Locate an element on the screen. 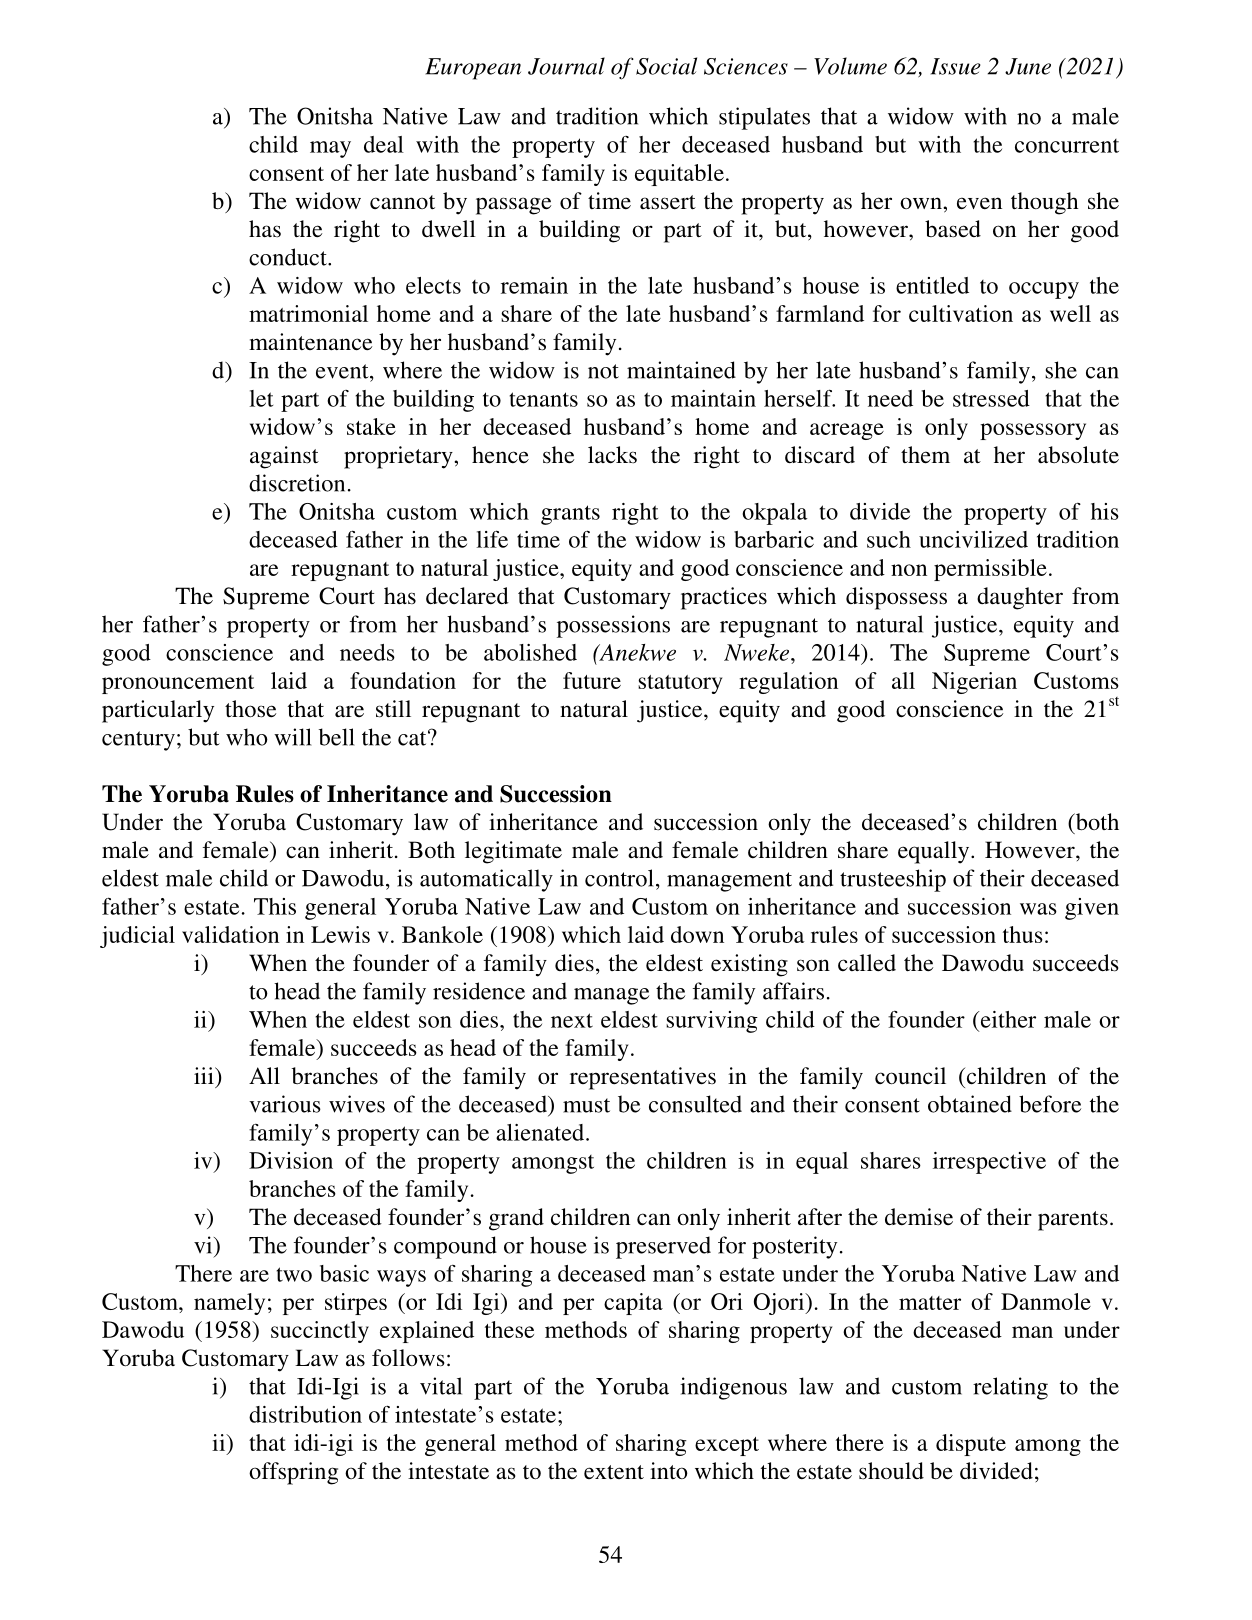 The width and height of the screenshot is (1252, 1620). let is located at coordinates (261, 398).
